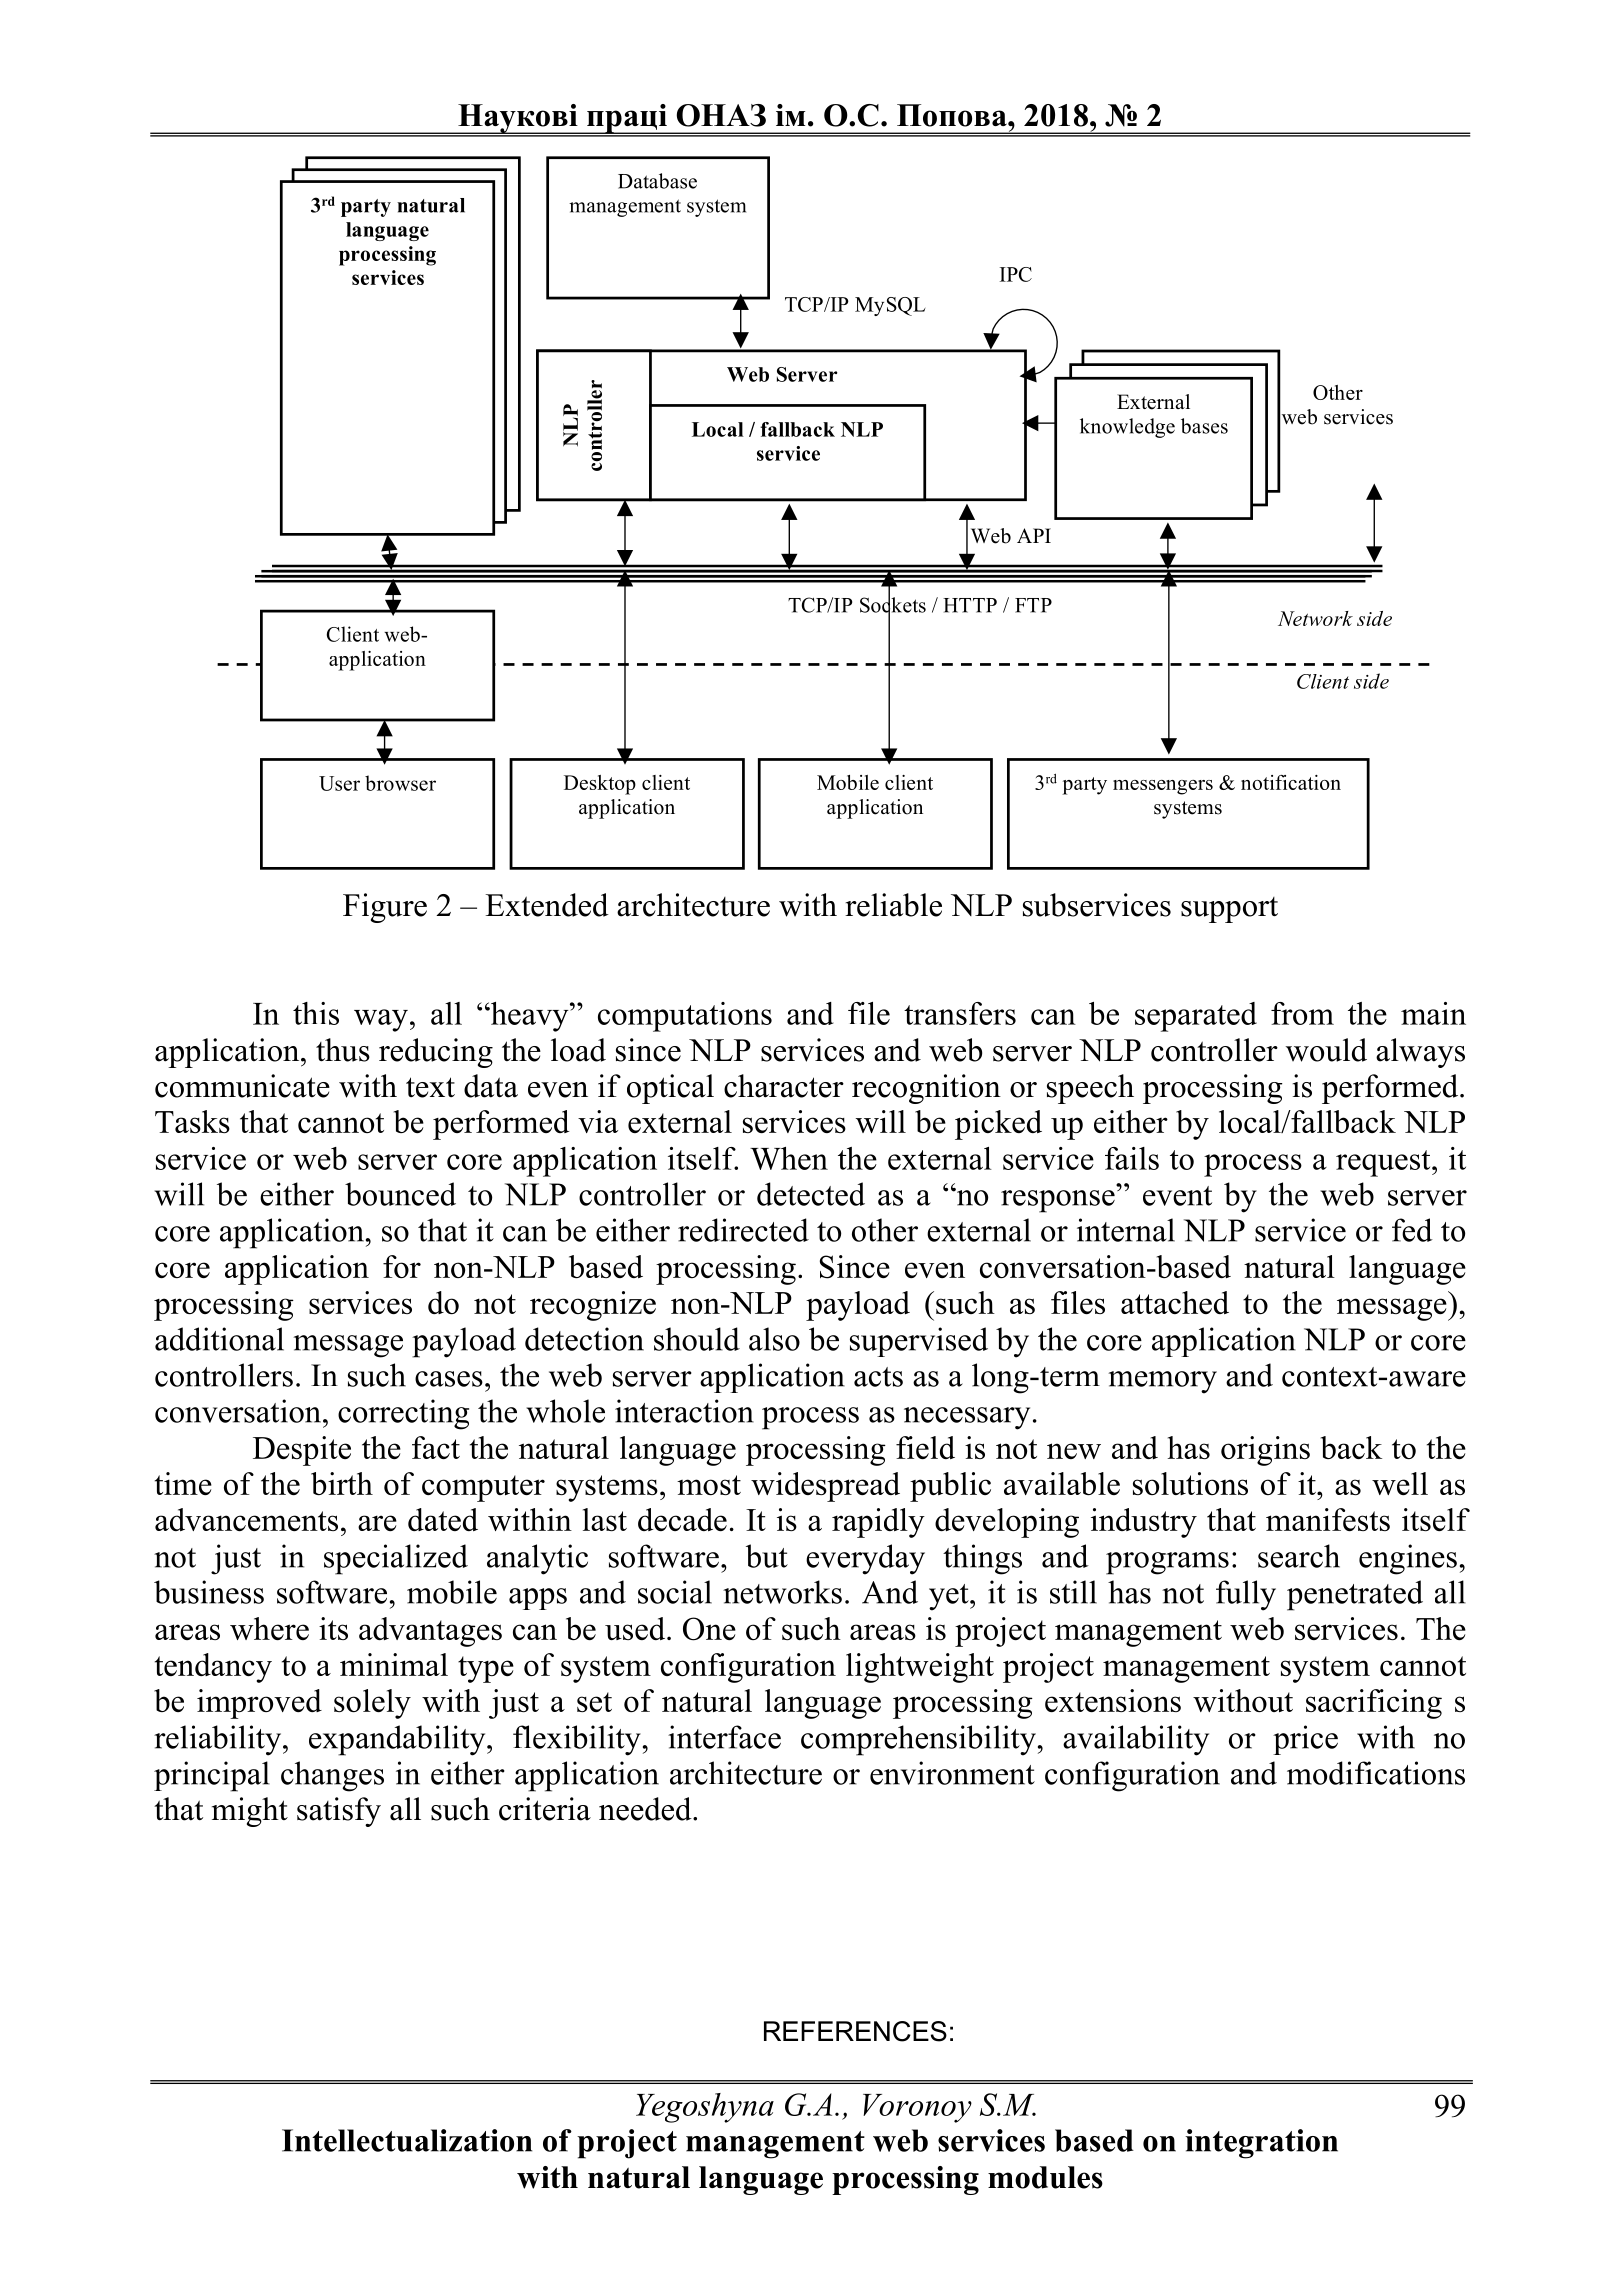 The image size is (1620, 2292). What do you see at coordinates (811, 1194) in the screenshot?
I see `detected` at bounding box center [811, 1194].
